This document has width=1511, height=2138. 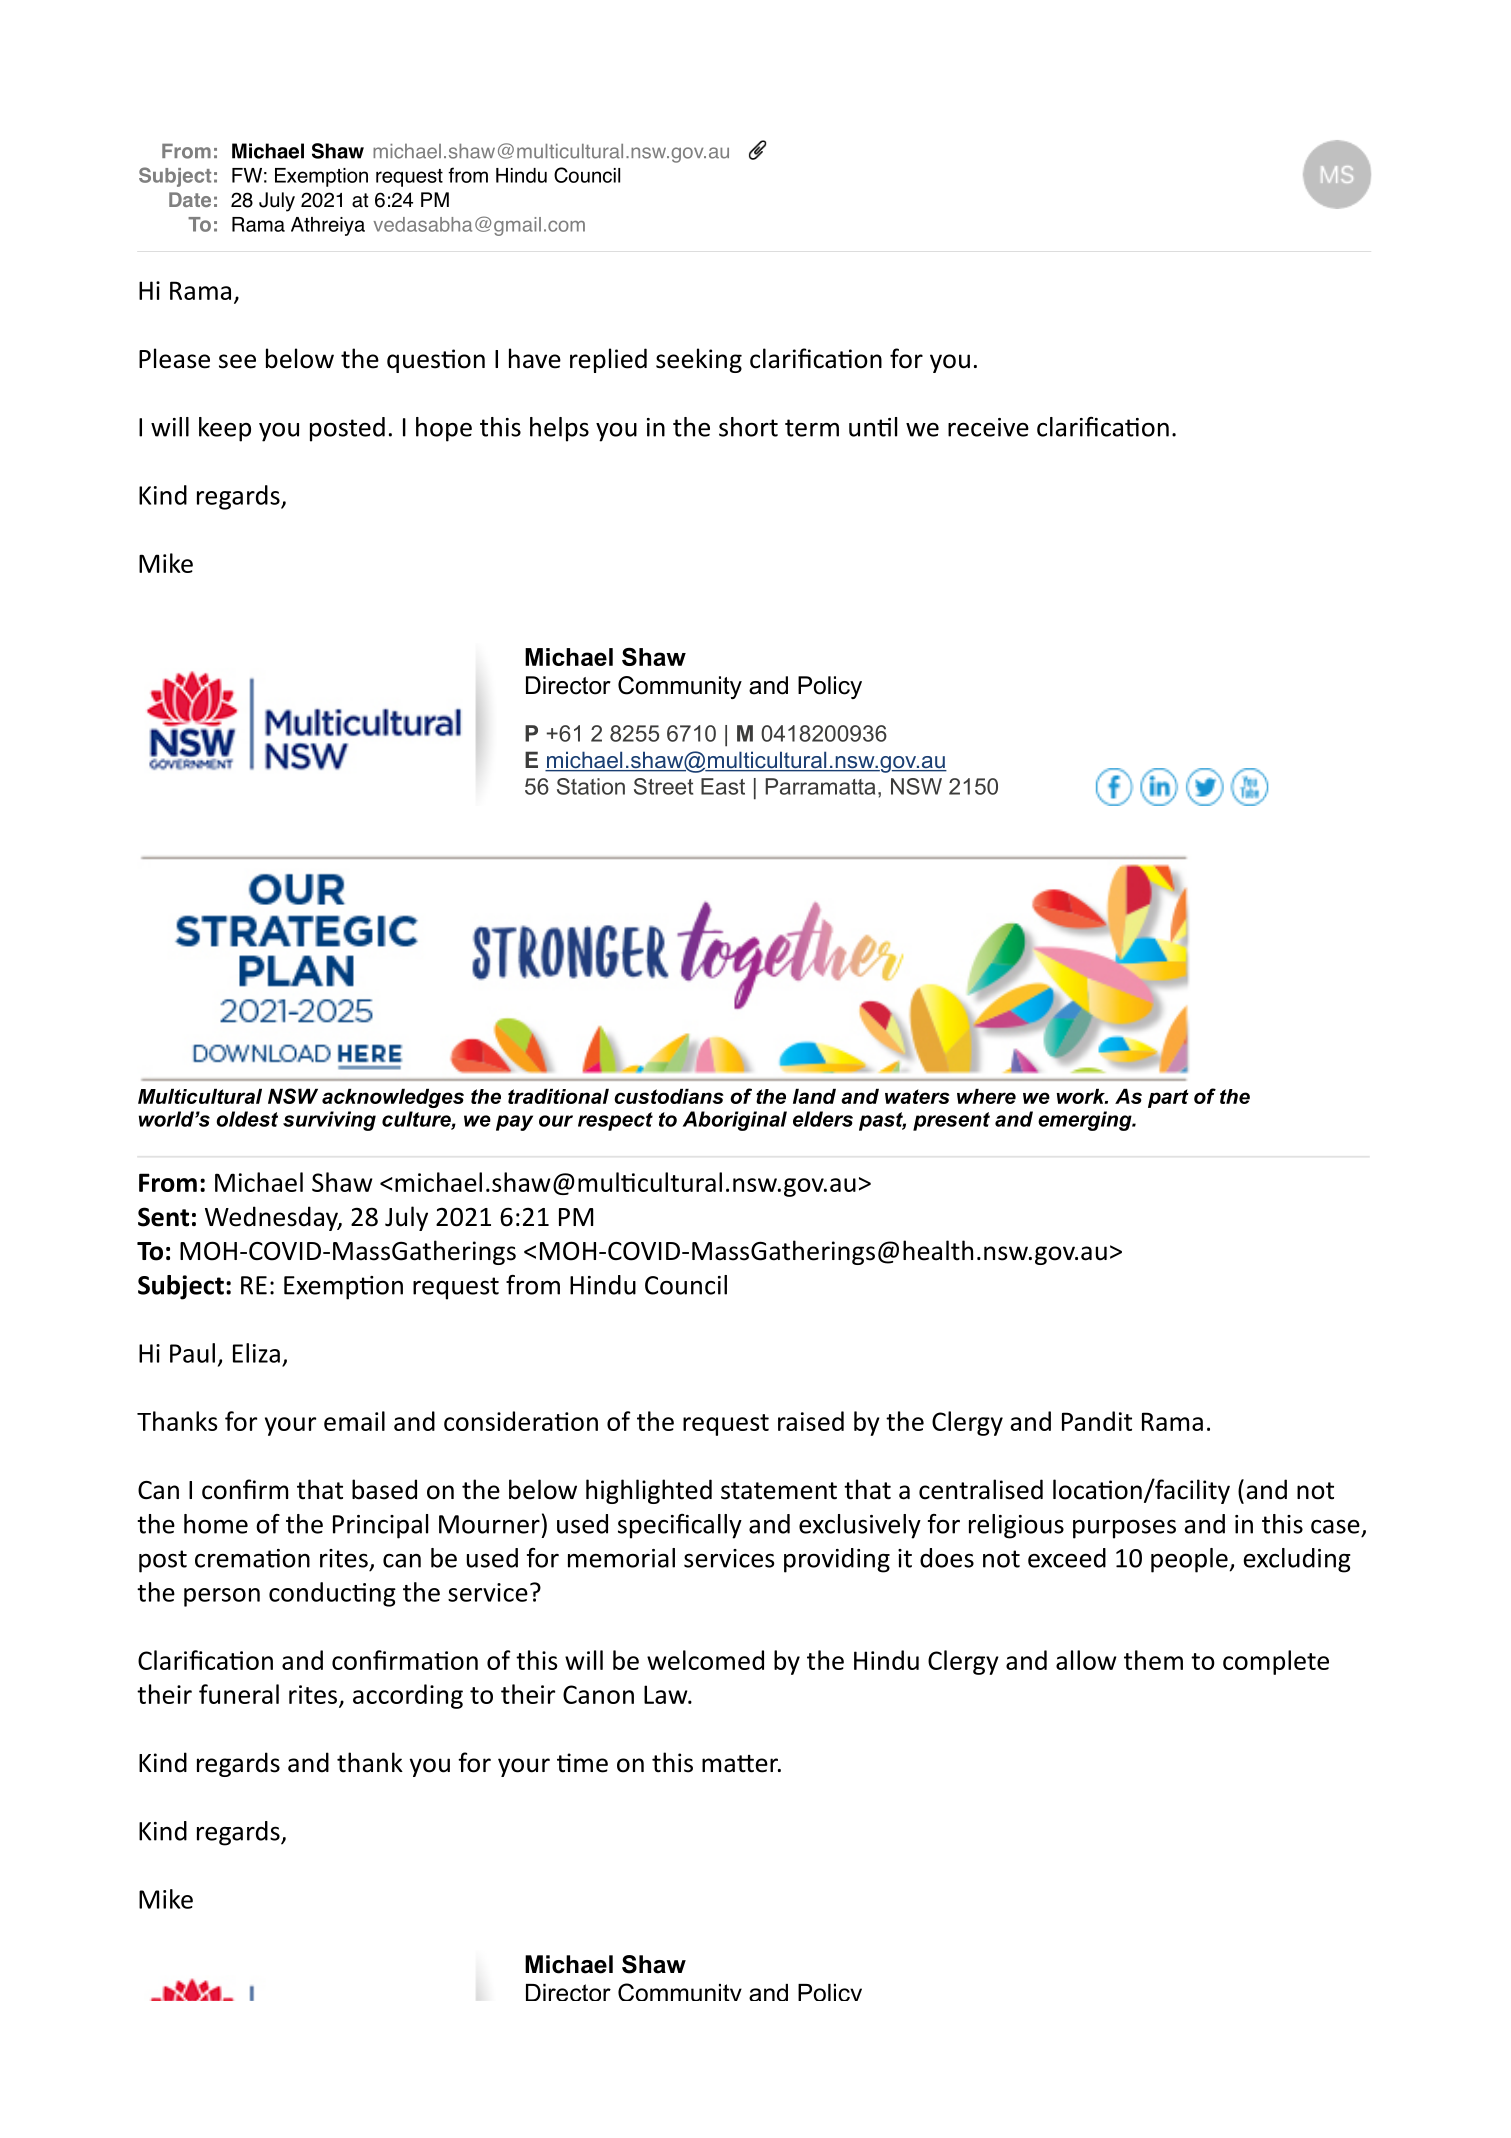 I want to click on term, so click(x=812, y=428).
